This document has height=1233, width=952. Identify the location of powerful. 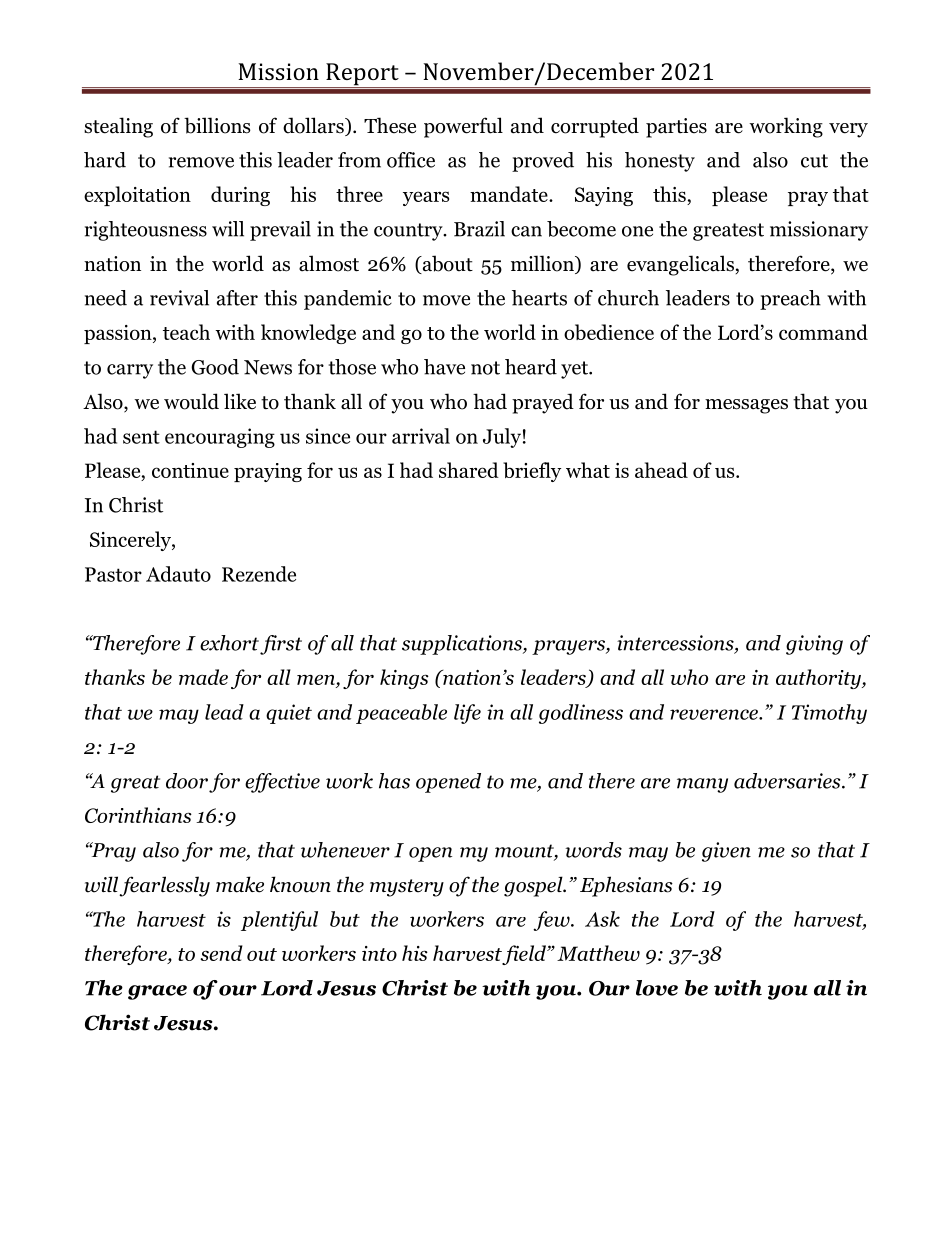
(463, 127).
